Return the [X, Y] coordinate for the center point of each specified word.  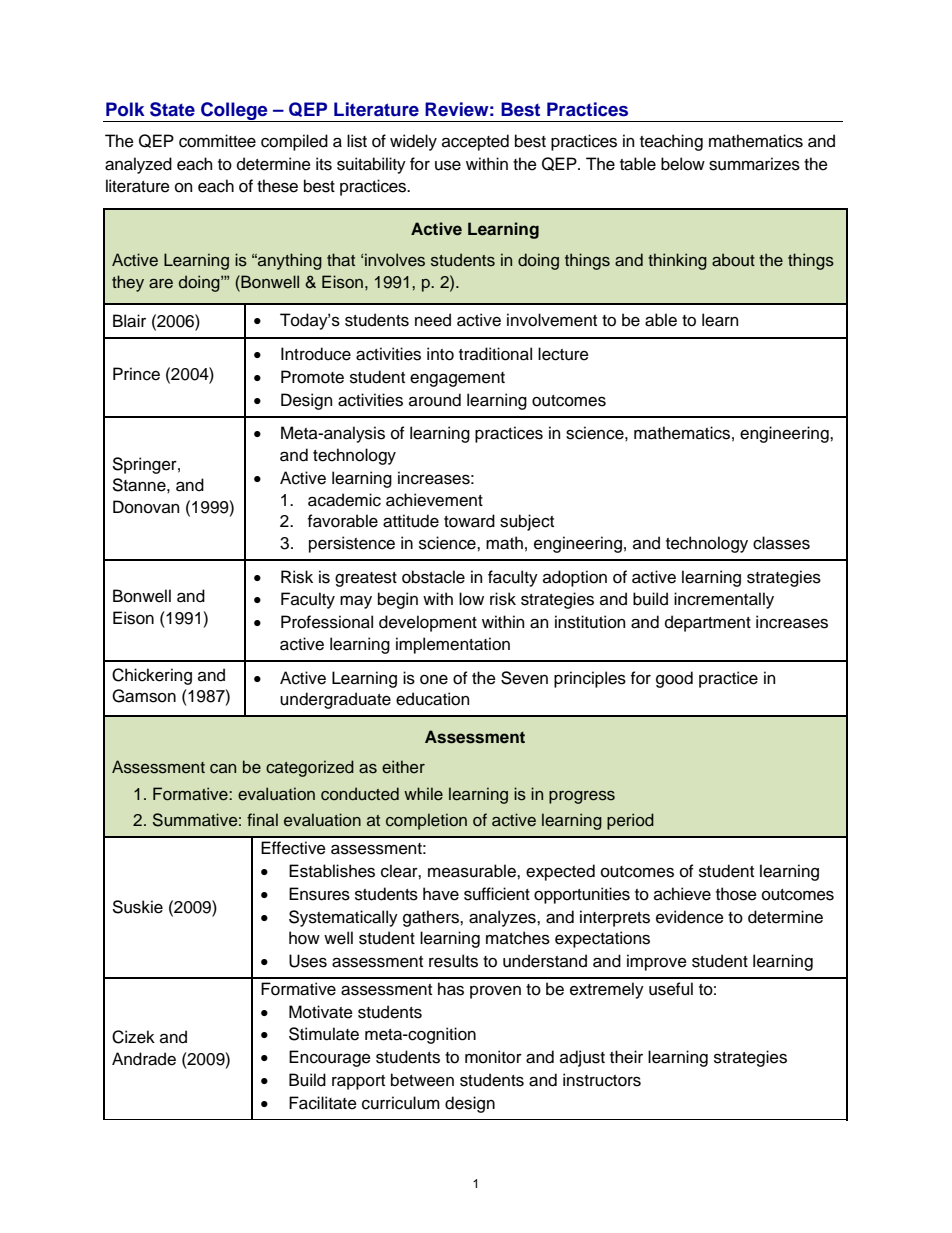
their [626, 1057]
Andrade [144, 1059]
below [683, 164]
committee [217, 141]
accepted [475, 142]
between [422, 1080]
